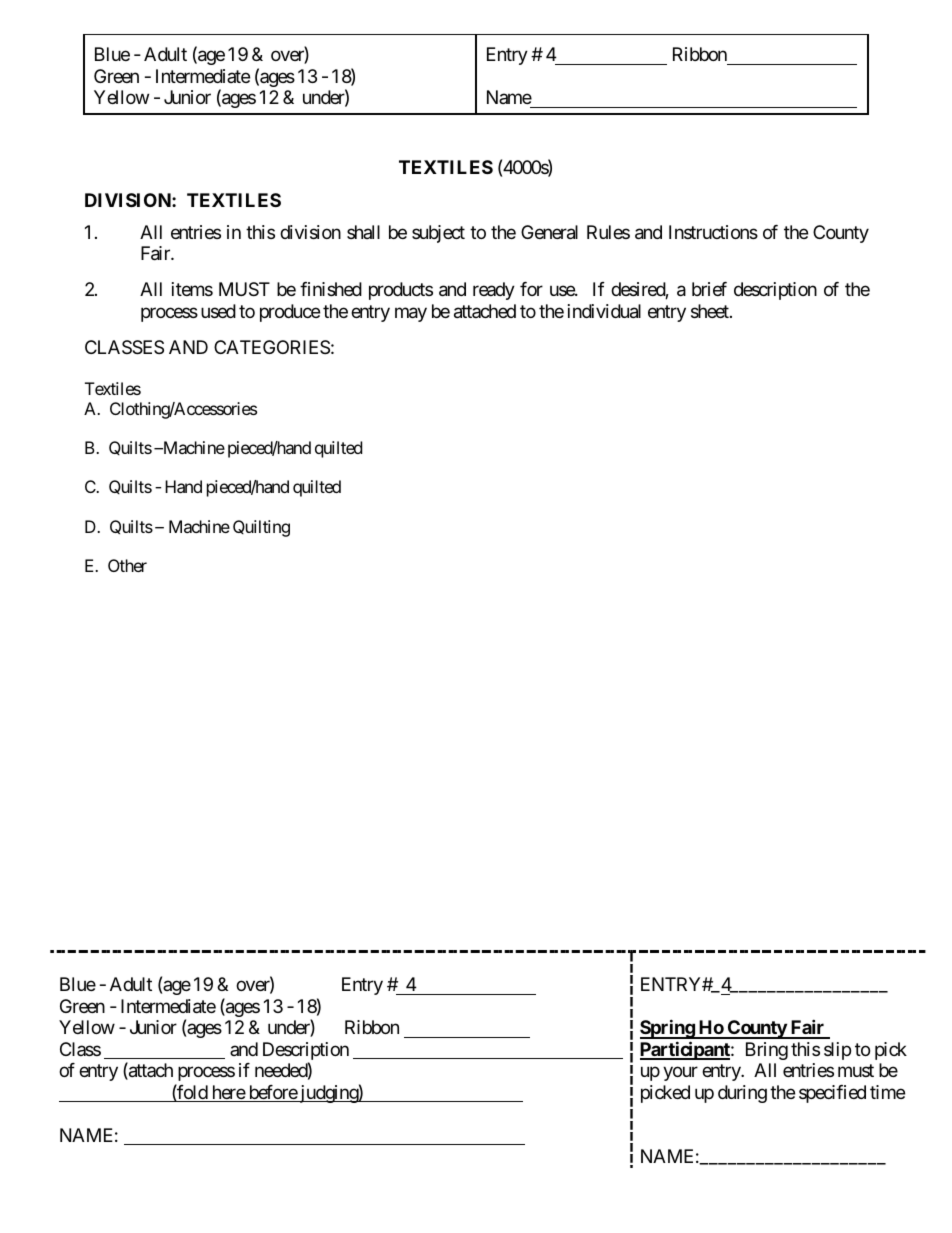 This screenshot has width=952, height=1233. Describe the element at coordinates (767, 1051) in the screenshot. I see `Bring` at that location.
